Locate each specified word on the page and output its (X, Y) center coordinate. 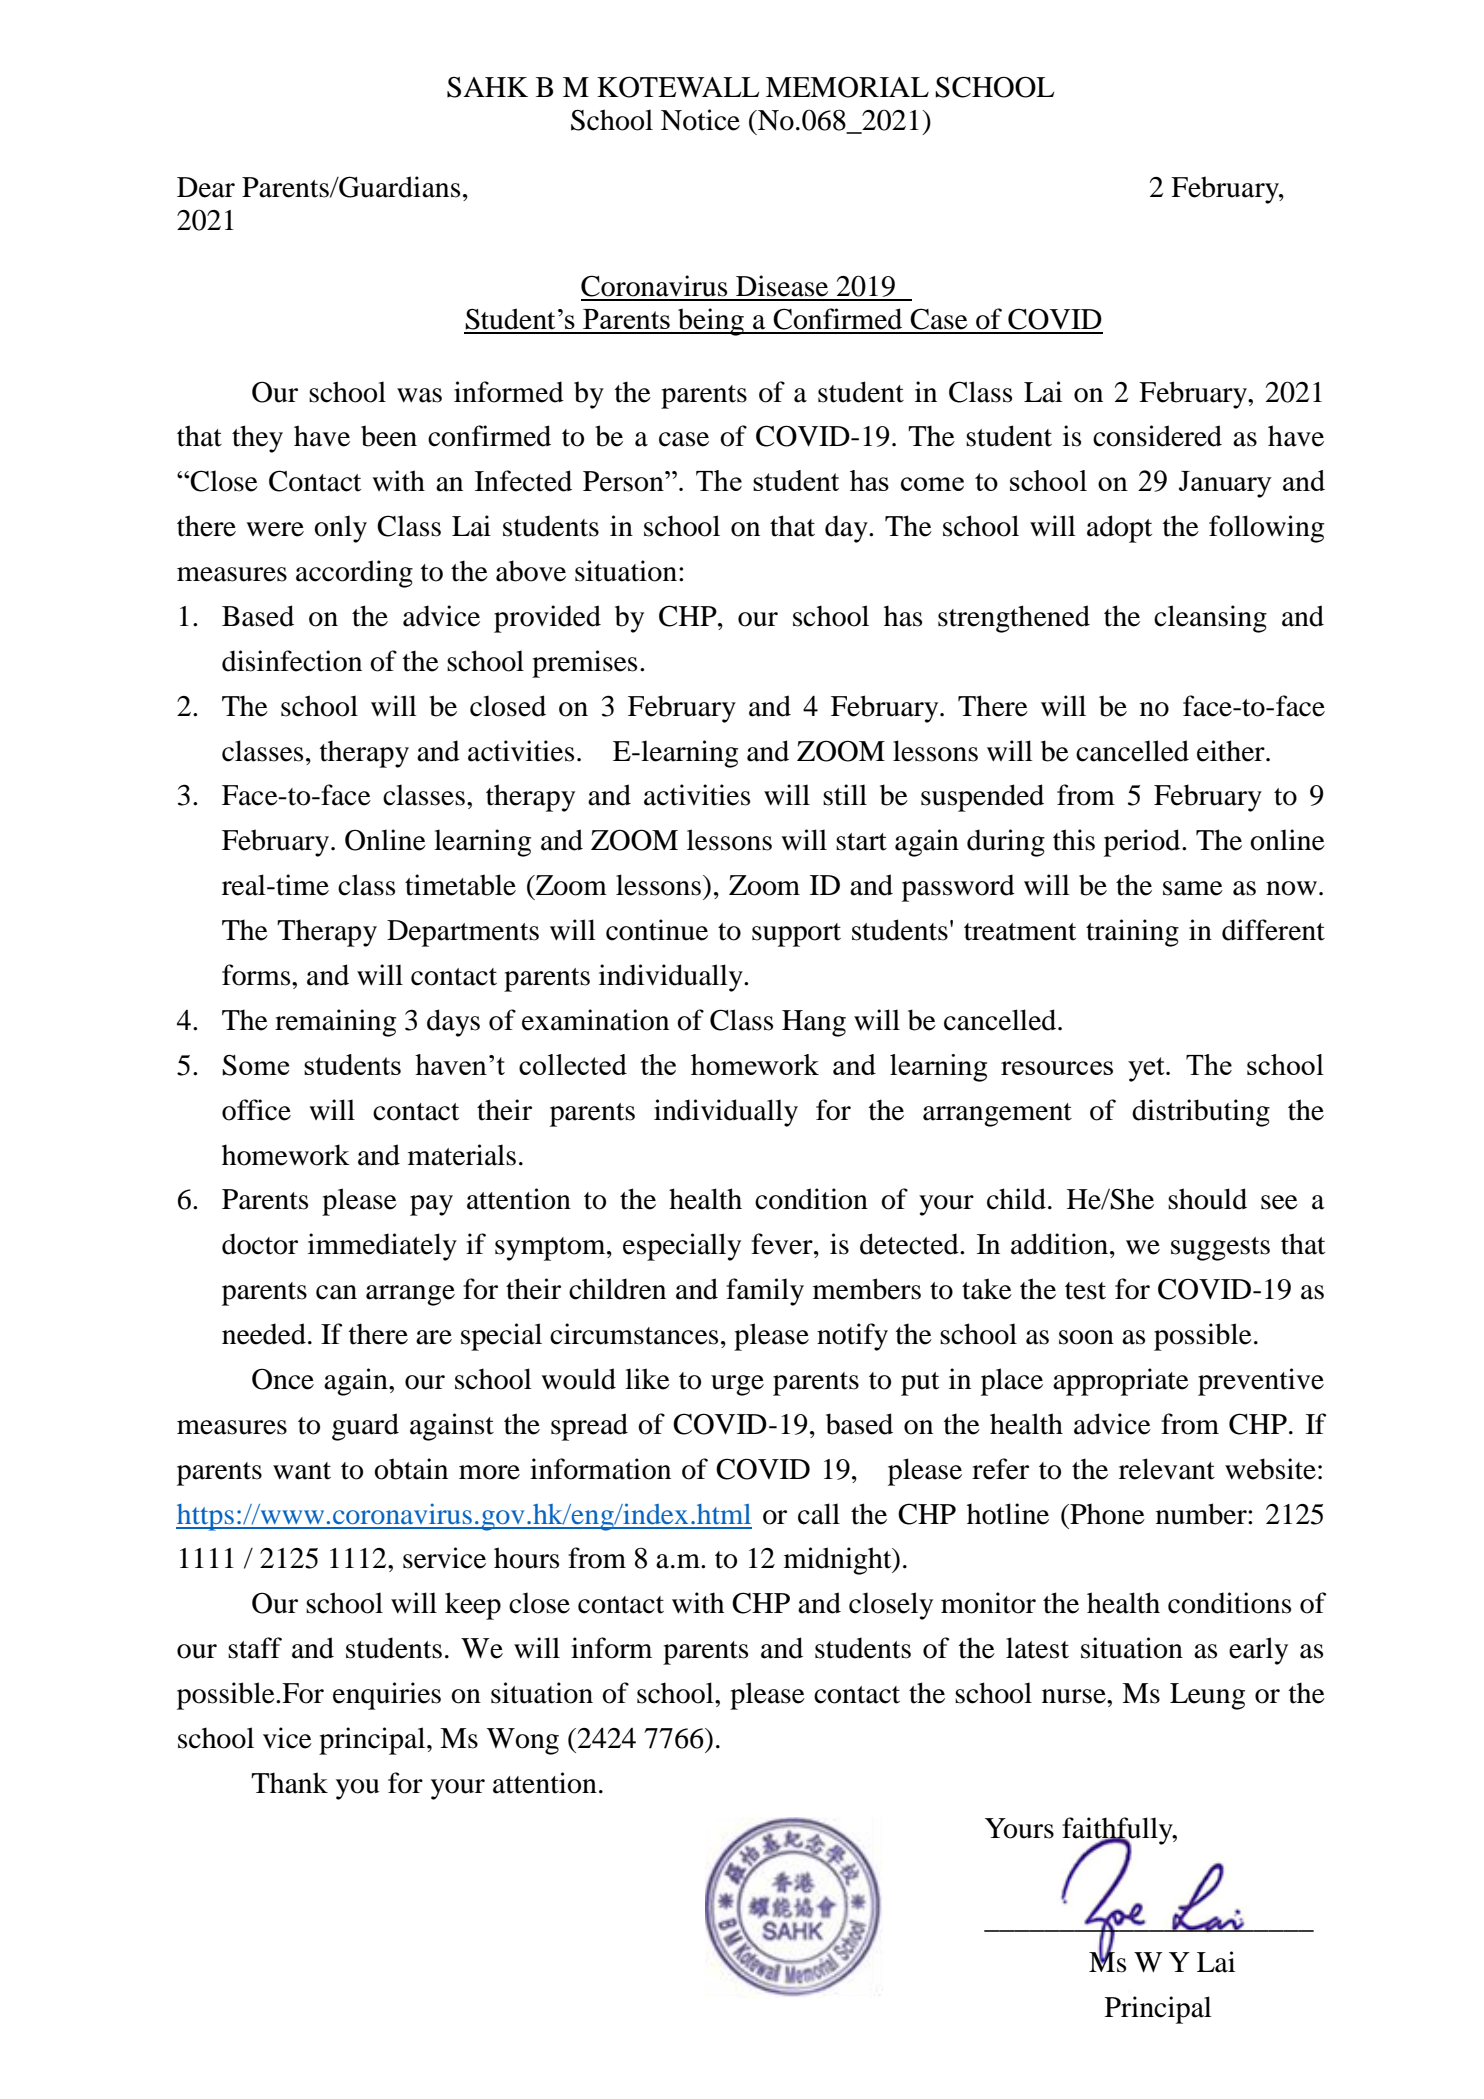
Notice (700, 120)
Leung (1207, 1696)
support (796, 935)
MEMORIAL (847, 87)
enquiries (387, 1696)
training (1132, 933)
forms (257, 975)
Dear (206, 187)
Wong (523, 1741)
